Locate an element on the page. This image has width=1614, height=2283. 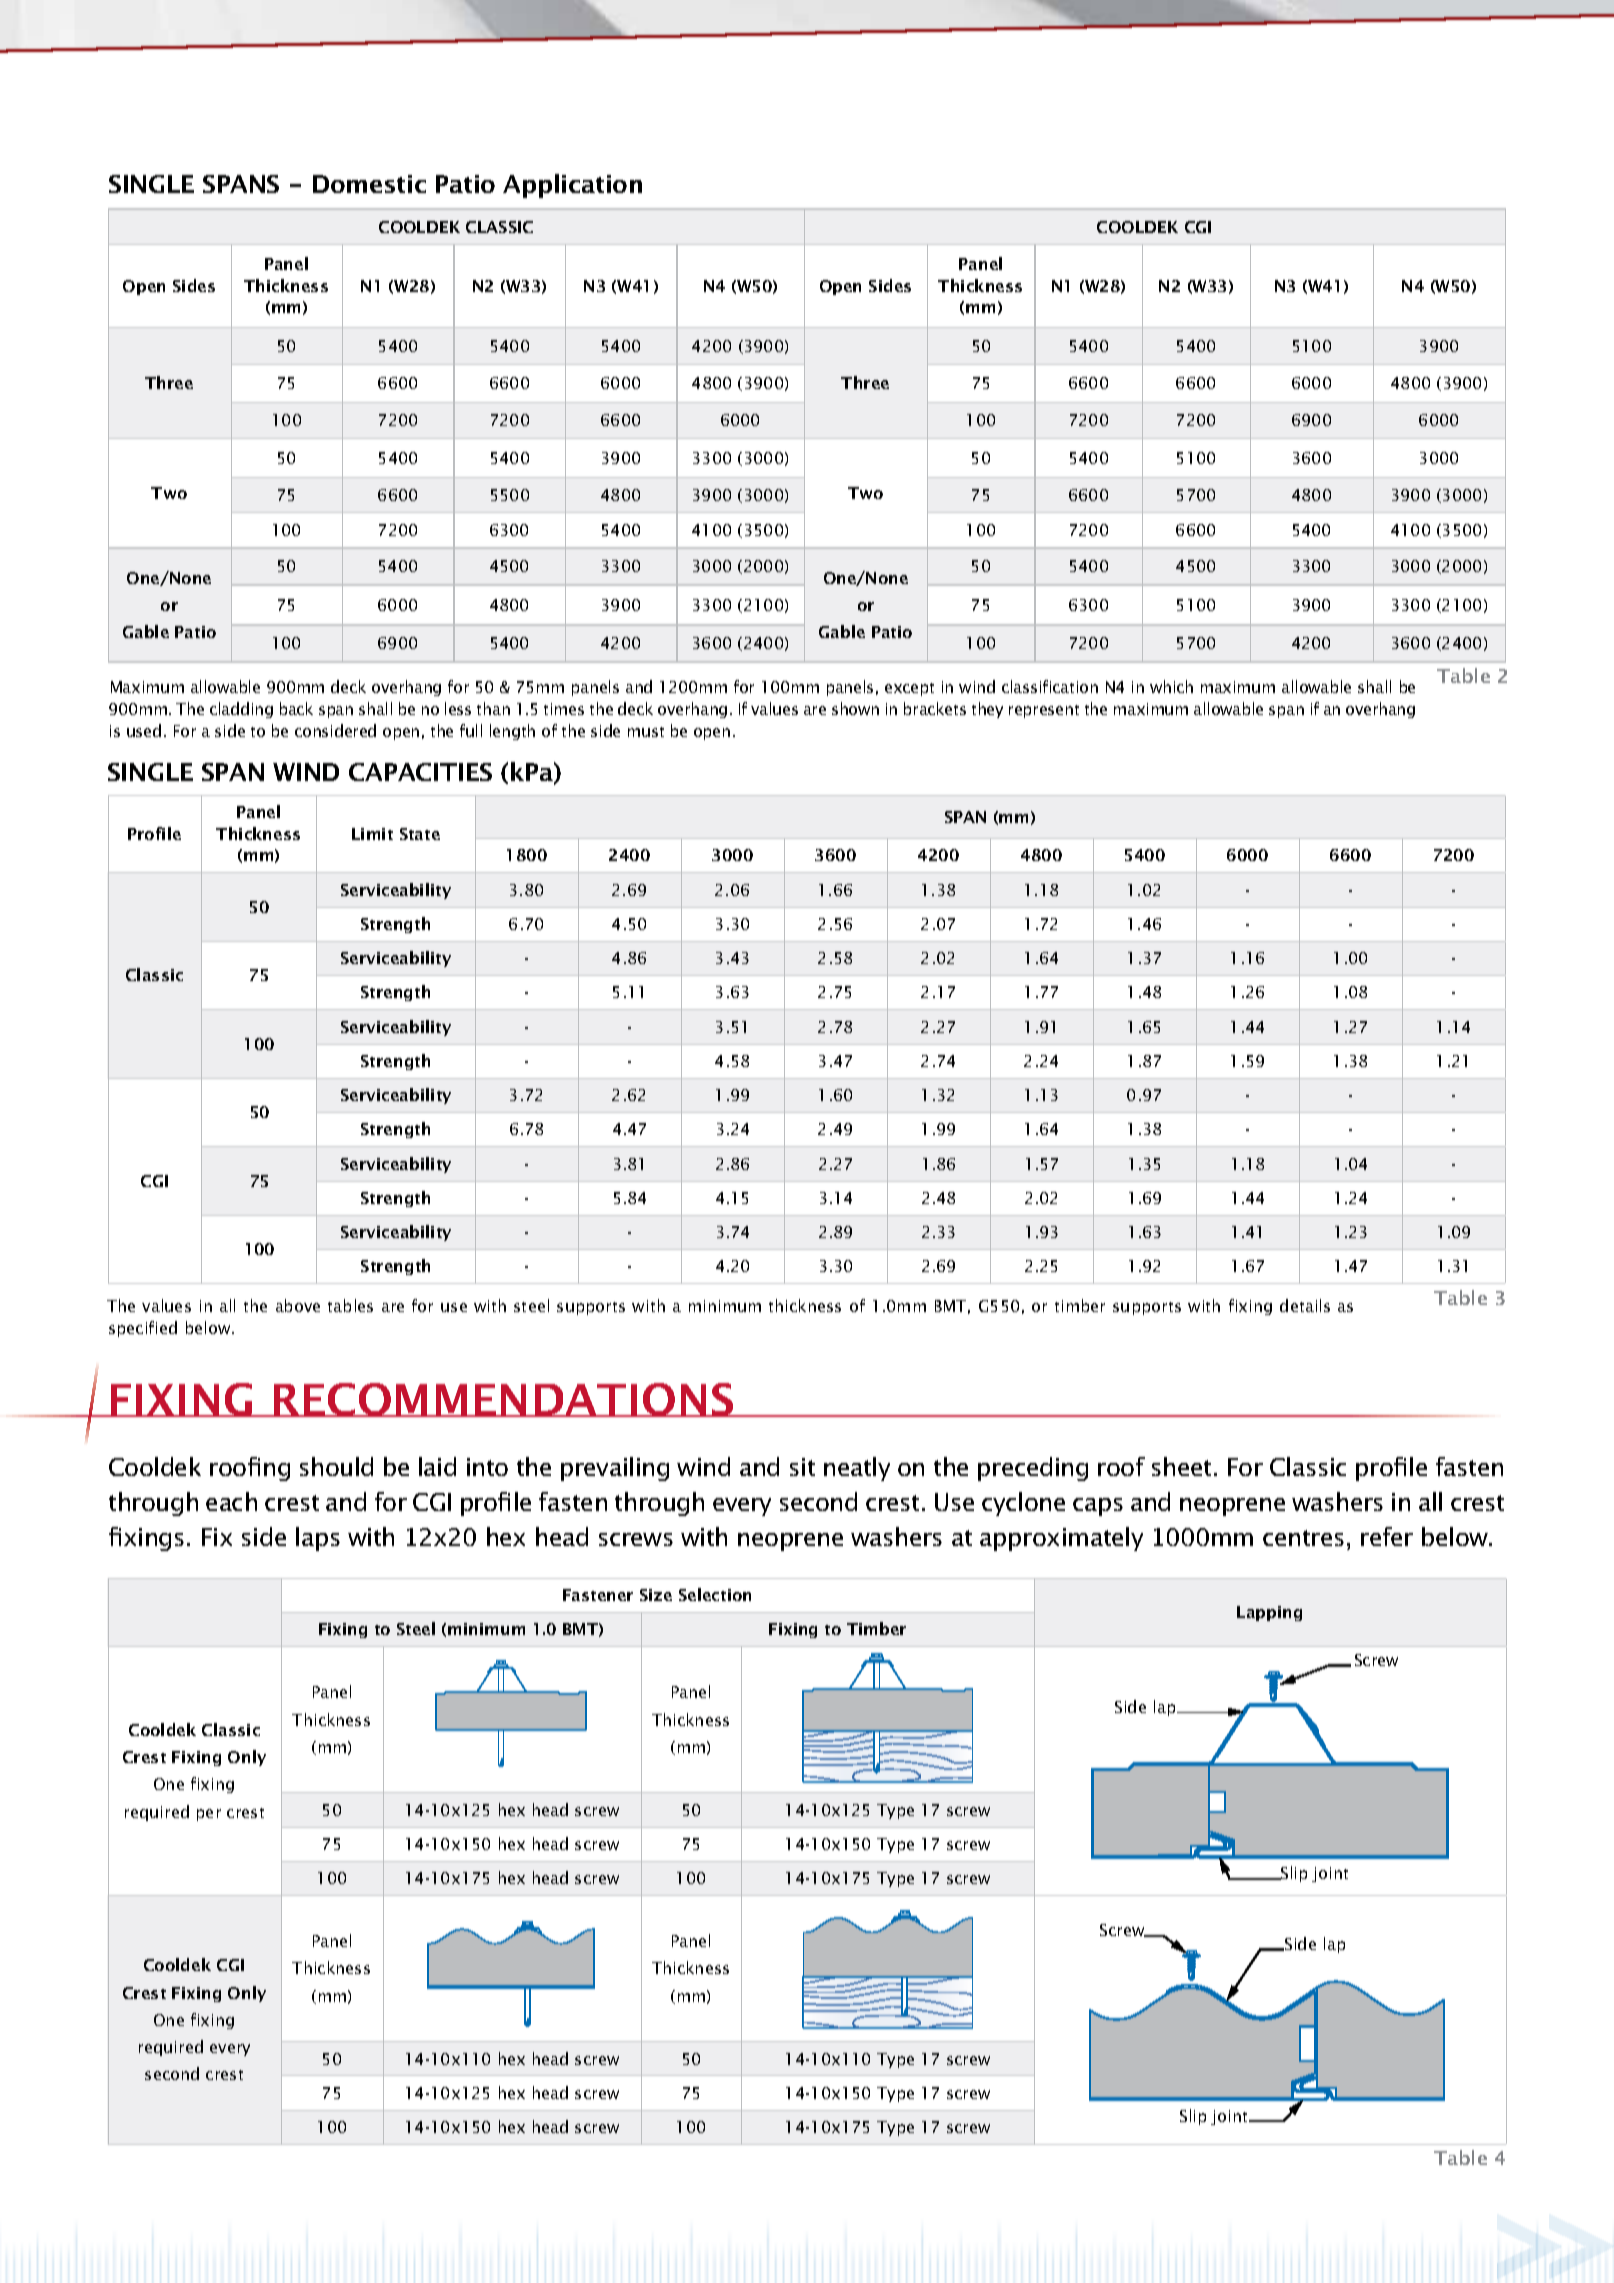
above is located at coordinates (298, 1305).
